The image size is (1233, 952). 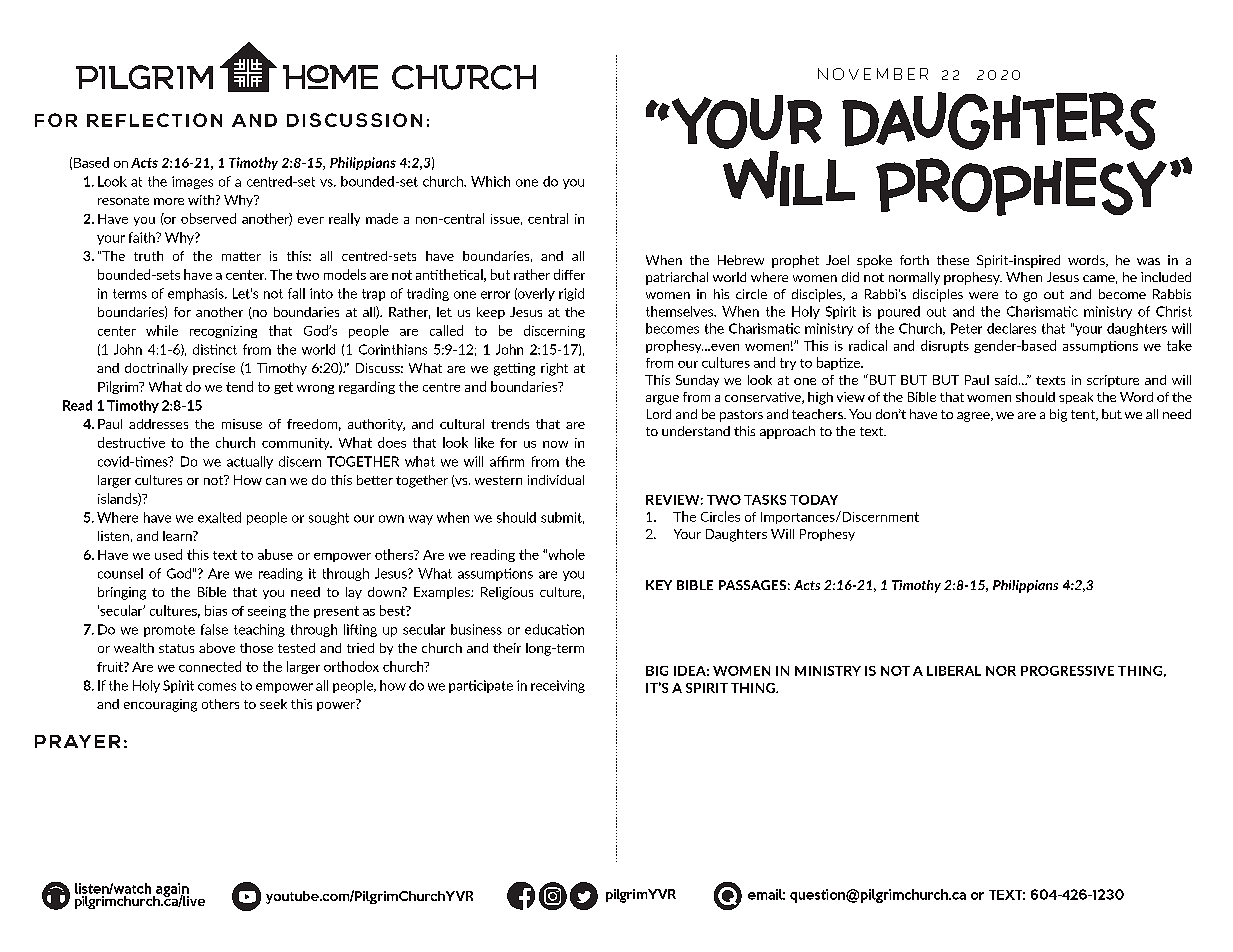 What do you see at coordinates (741, 260) in the screenshot?
I see `Hebrew` at bounding box center [741, 260].
